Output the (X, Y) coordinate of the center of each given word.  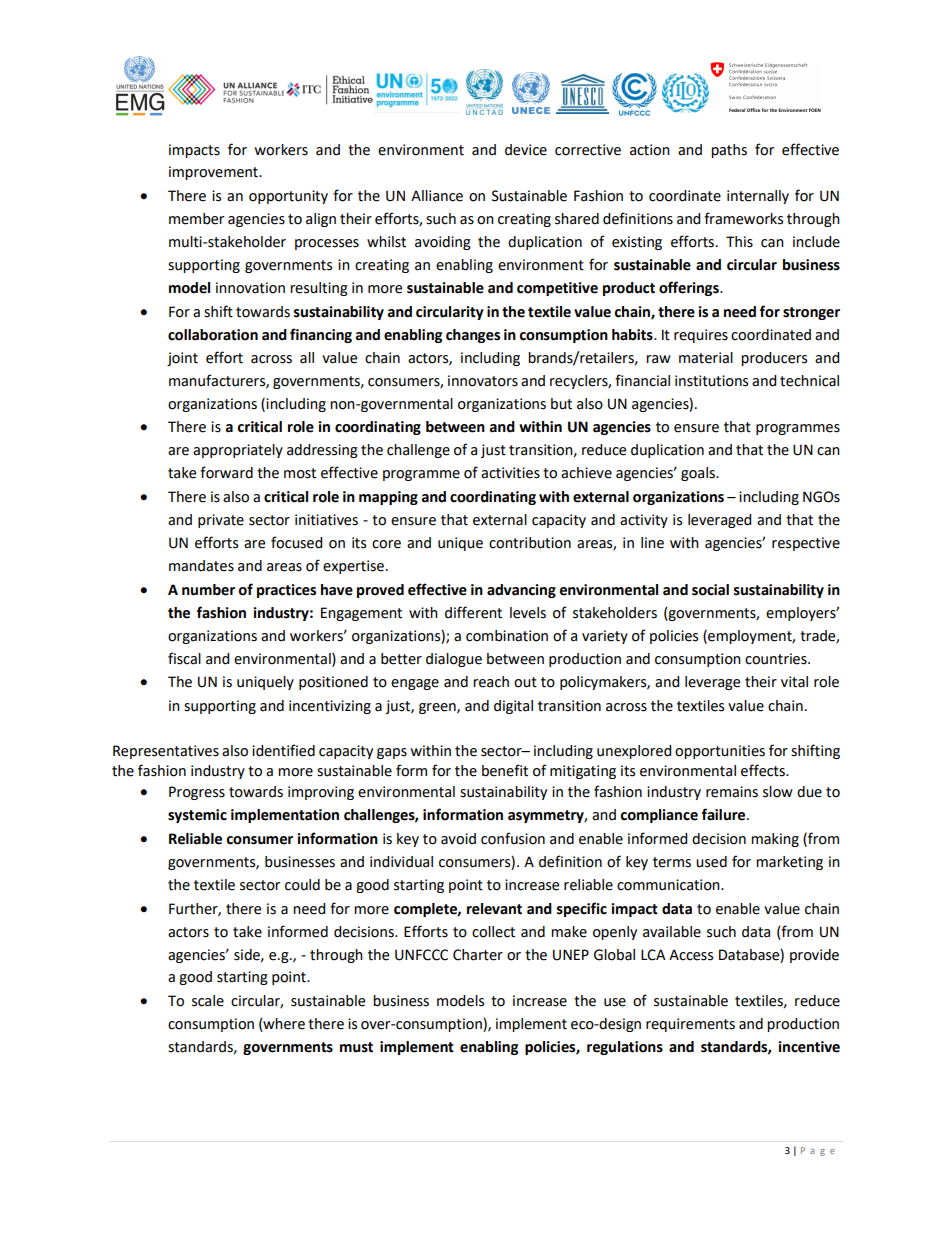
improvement (214, 173)
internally (758, 197)
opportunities (720, 752)
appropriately (238, 451)
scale (208, 1001)
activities (510, 473)
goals (699, 474)
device (526, 150)
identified (283, 750)
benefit (505, 770)
